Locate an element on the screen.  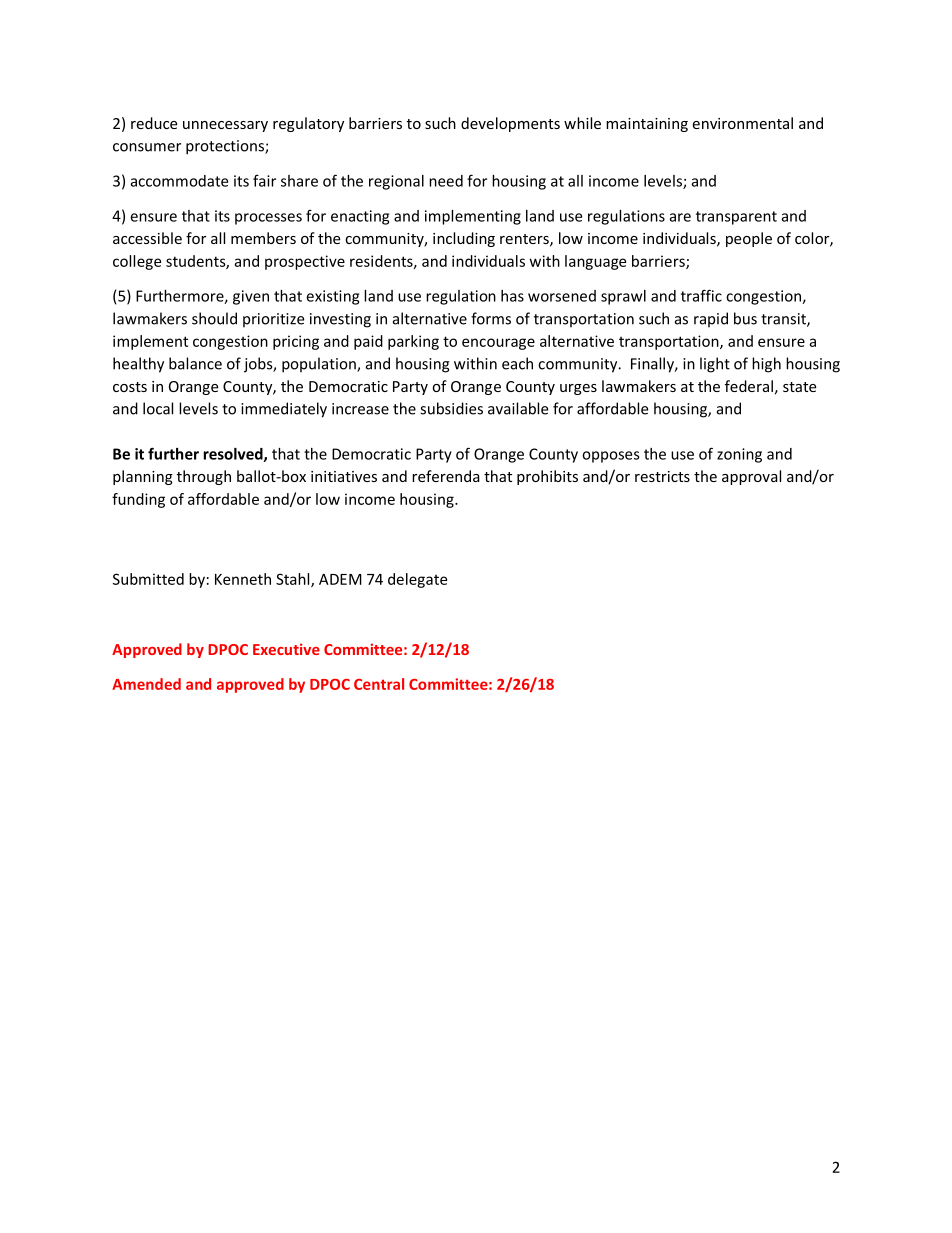
delegate is located at coordinates (417, 580).
